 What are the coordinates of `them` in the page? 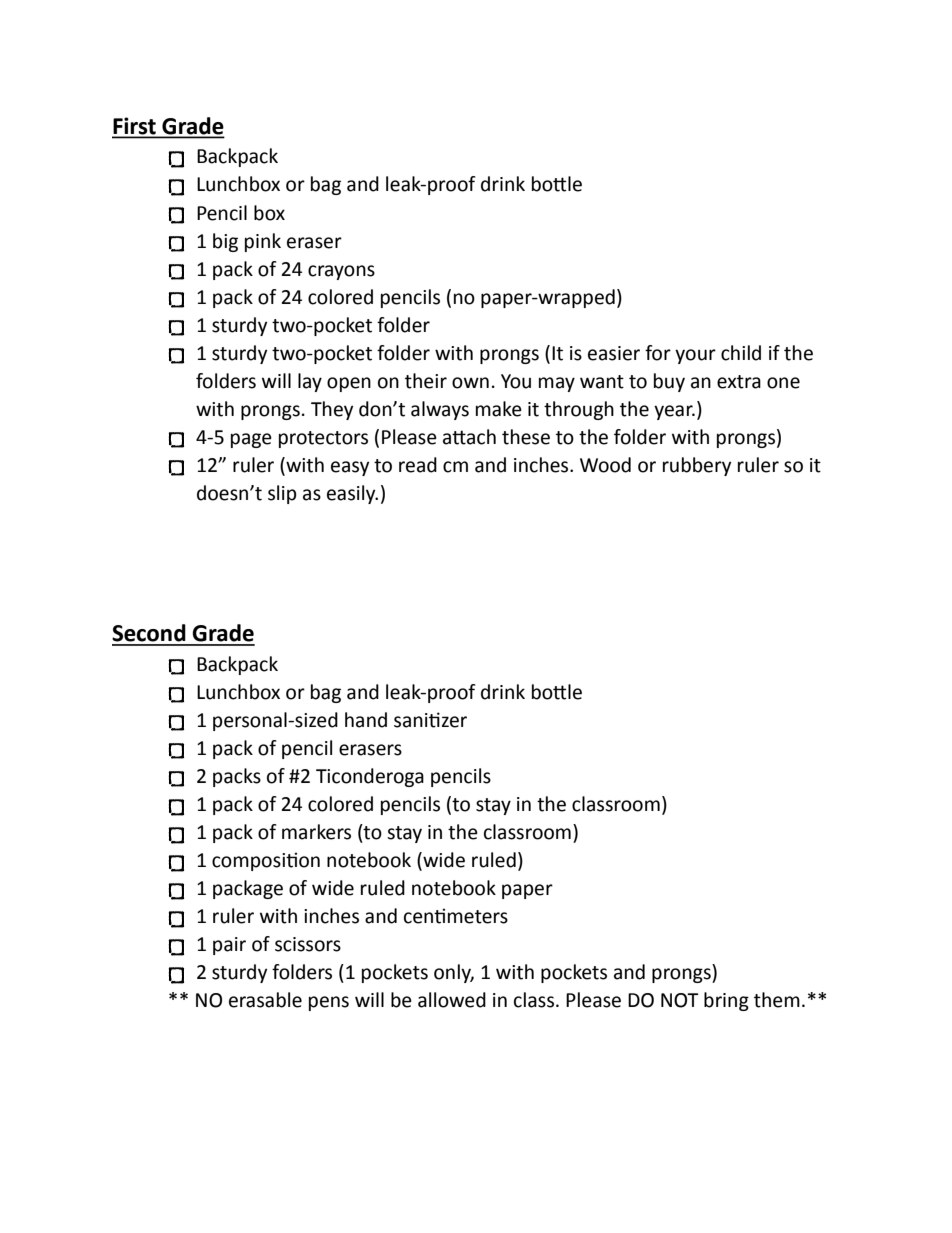 It's located at (777, 1000).
